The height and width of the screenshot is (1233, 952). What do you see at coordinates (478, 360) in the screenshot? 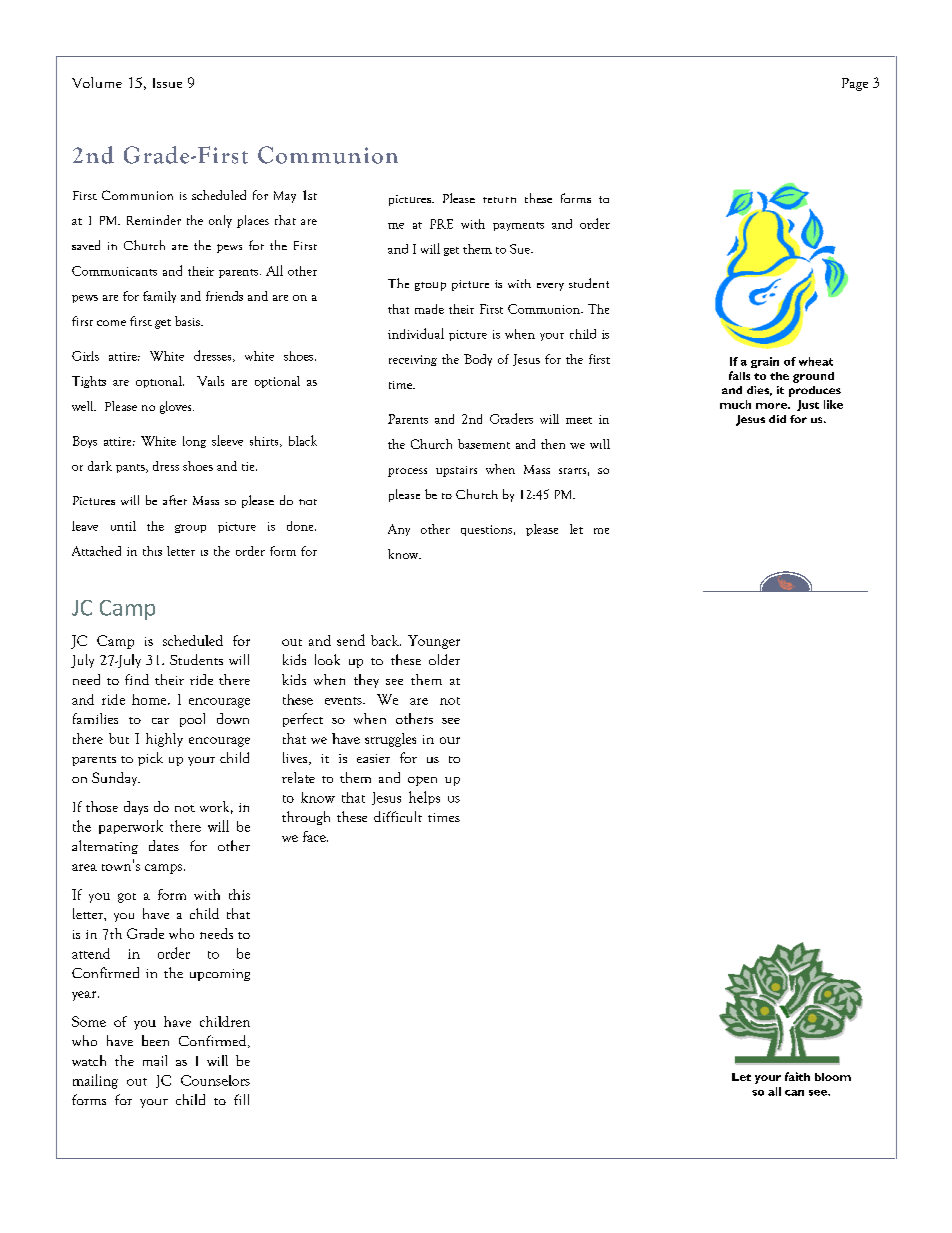
I see `Body` at bounding box center [478, 360].
